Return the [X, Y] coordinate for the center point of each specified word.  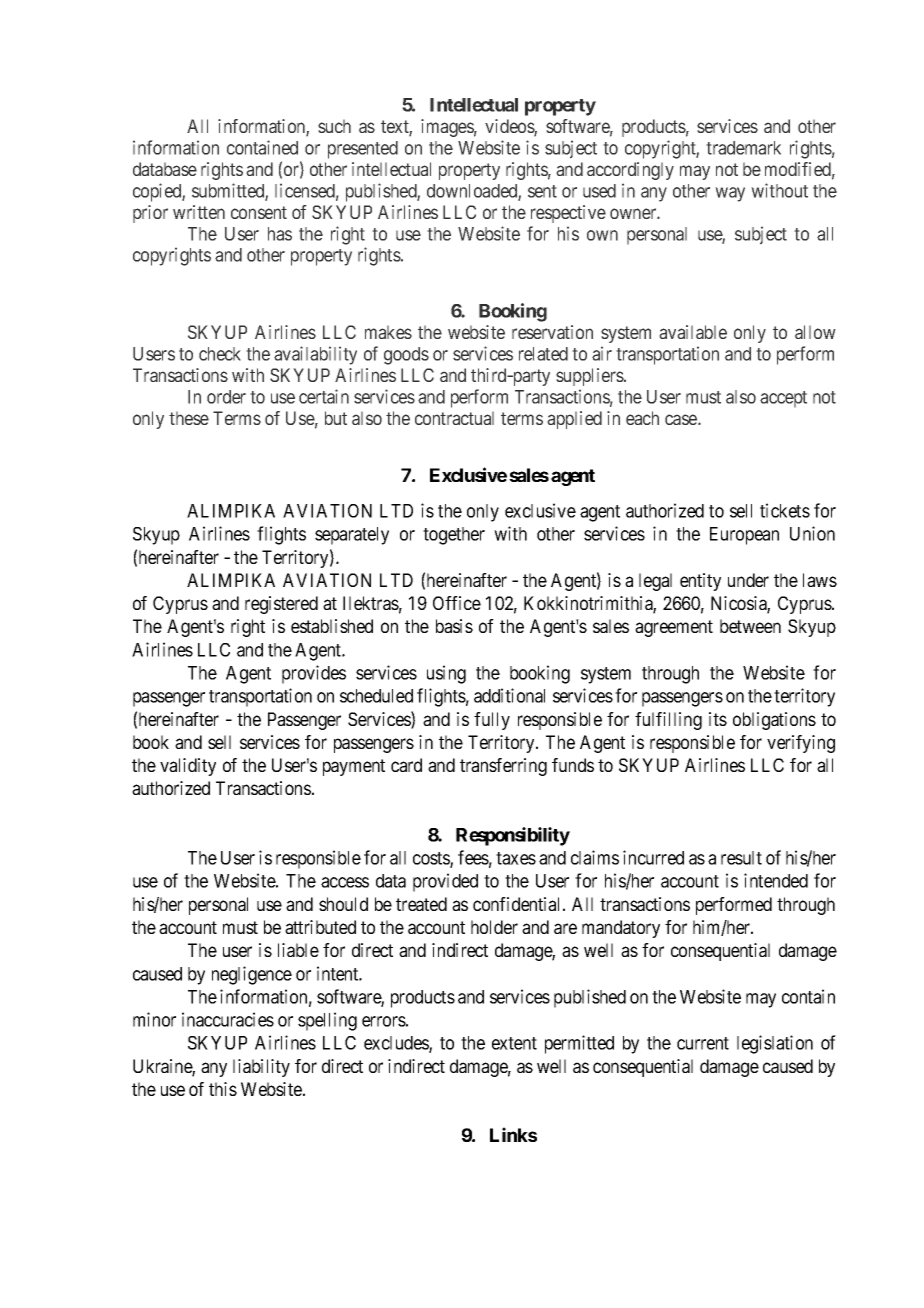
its [718, 719]
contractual [454, 418]
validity [188, 767]
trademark [743, 148]
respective [568, 214]
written [199, 212]
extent [514, 1043]
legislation [775, 1044]
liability [261, 1068]
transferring [503, 767]
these [189, 418]
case [682, 419]
